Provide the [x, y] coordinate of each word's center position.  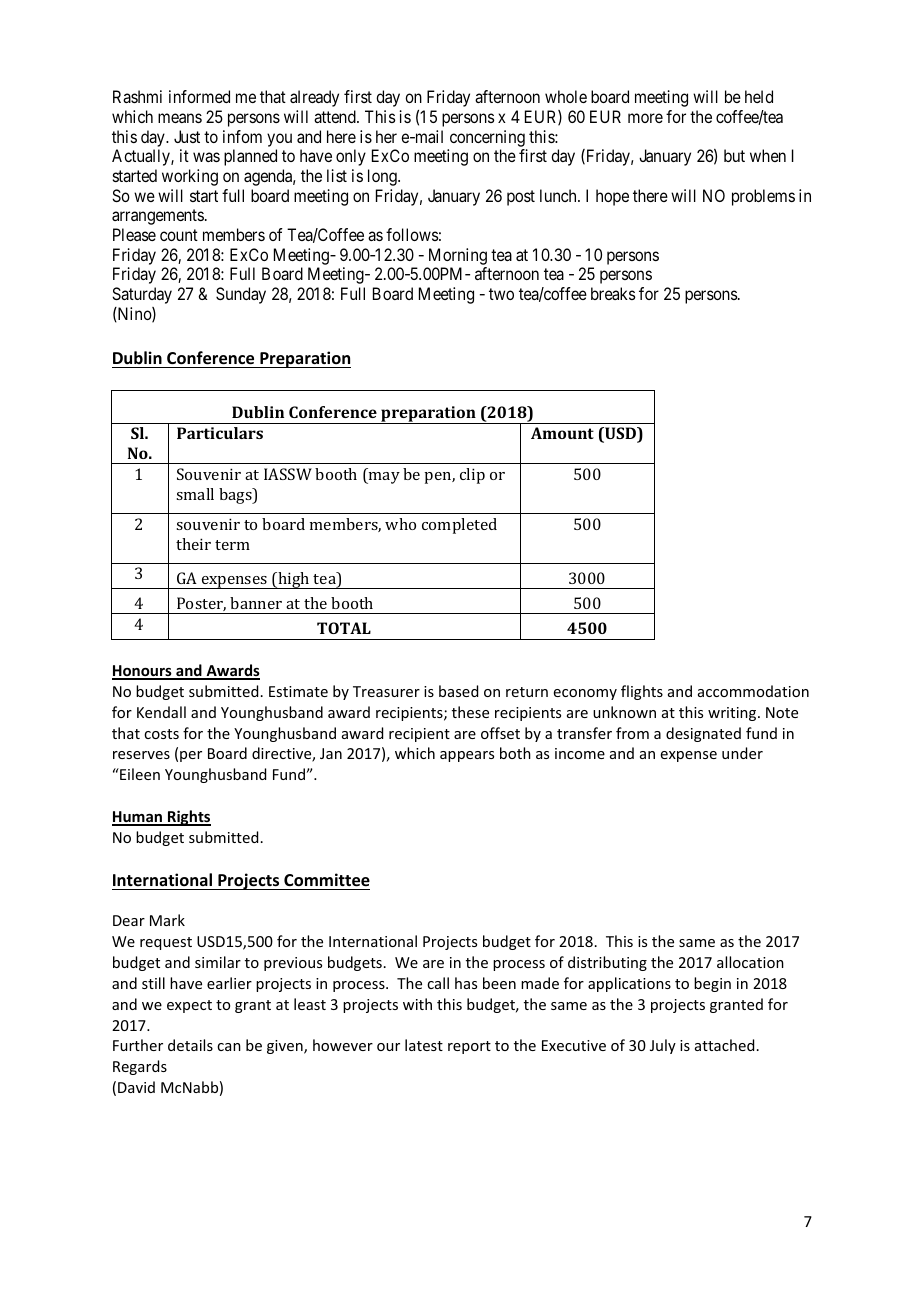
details [190, 1045]
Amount [562, 433]
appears [467, 756]
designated [703, 734]
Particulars [220, 433]
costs [161, 734]
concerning [487, 138]
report [469, 1047]
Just [187, 136]
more [645, 118]
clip [472, 476]
